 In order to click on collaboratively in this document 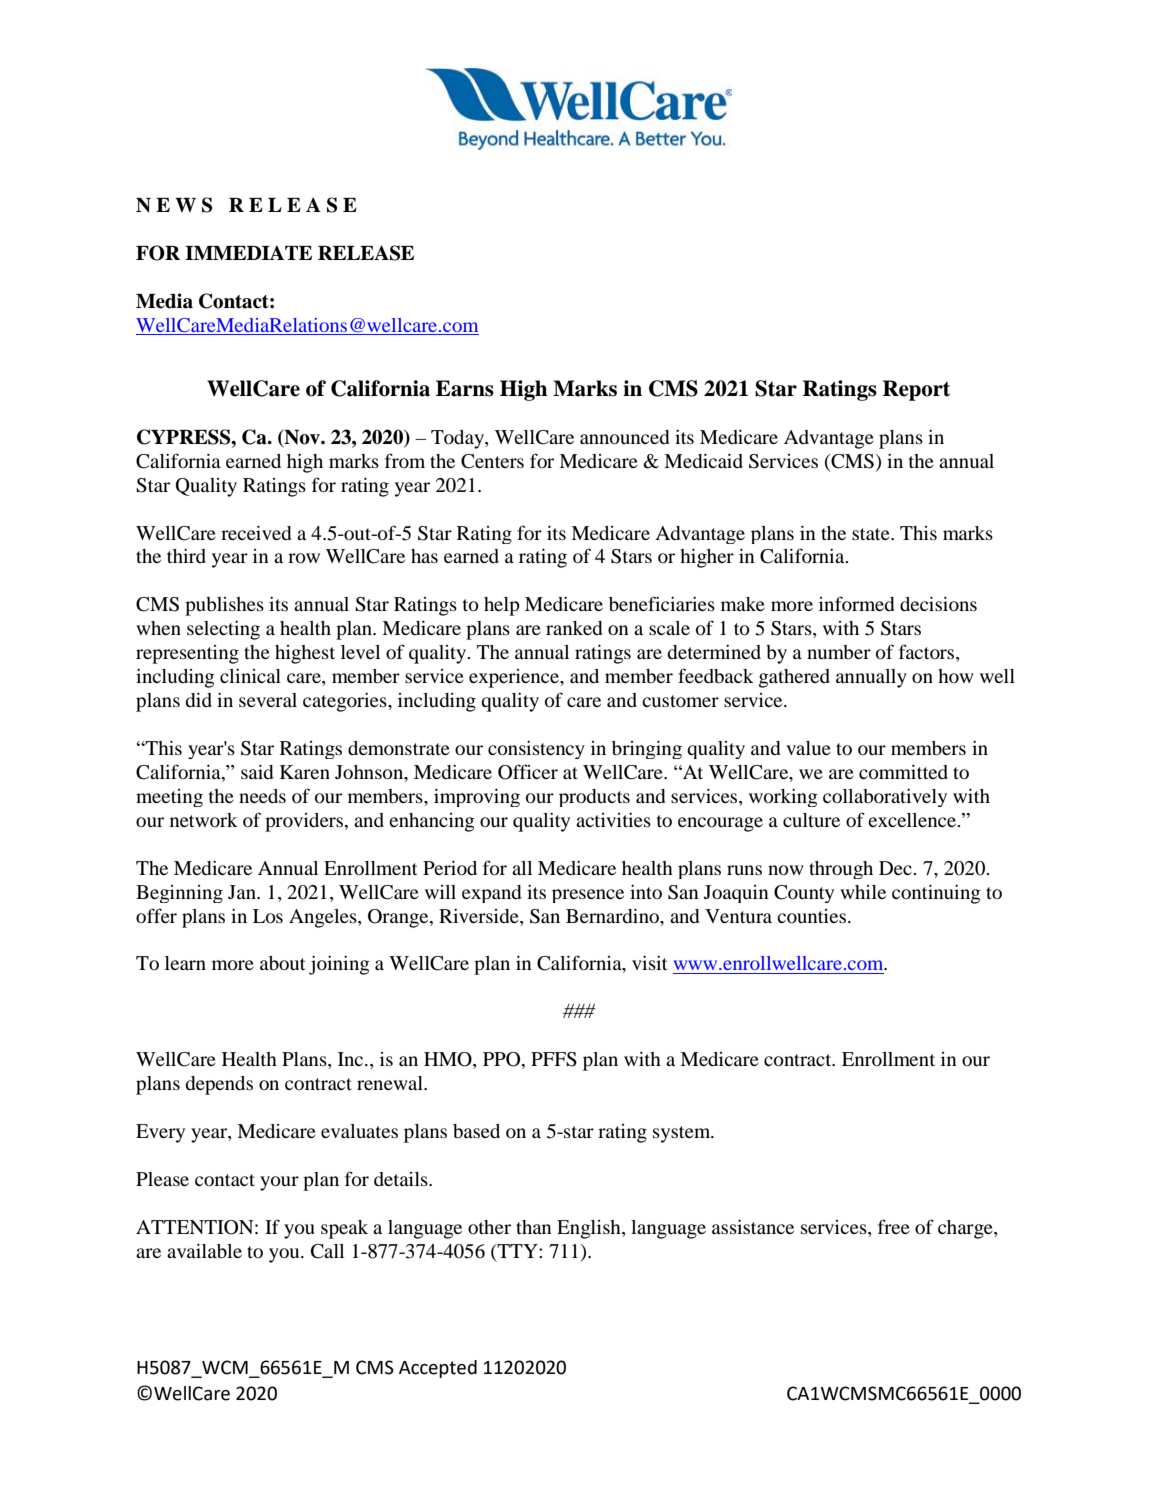, I will do `click(885, 798)`.
